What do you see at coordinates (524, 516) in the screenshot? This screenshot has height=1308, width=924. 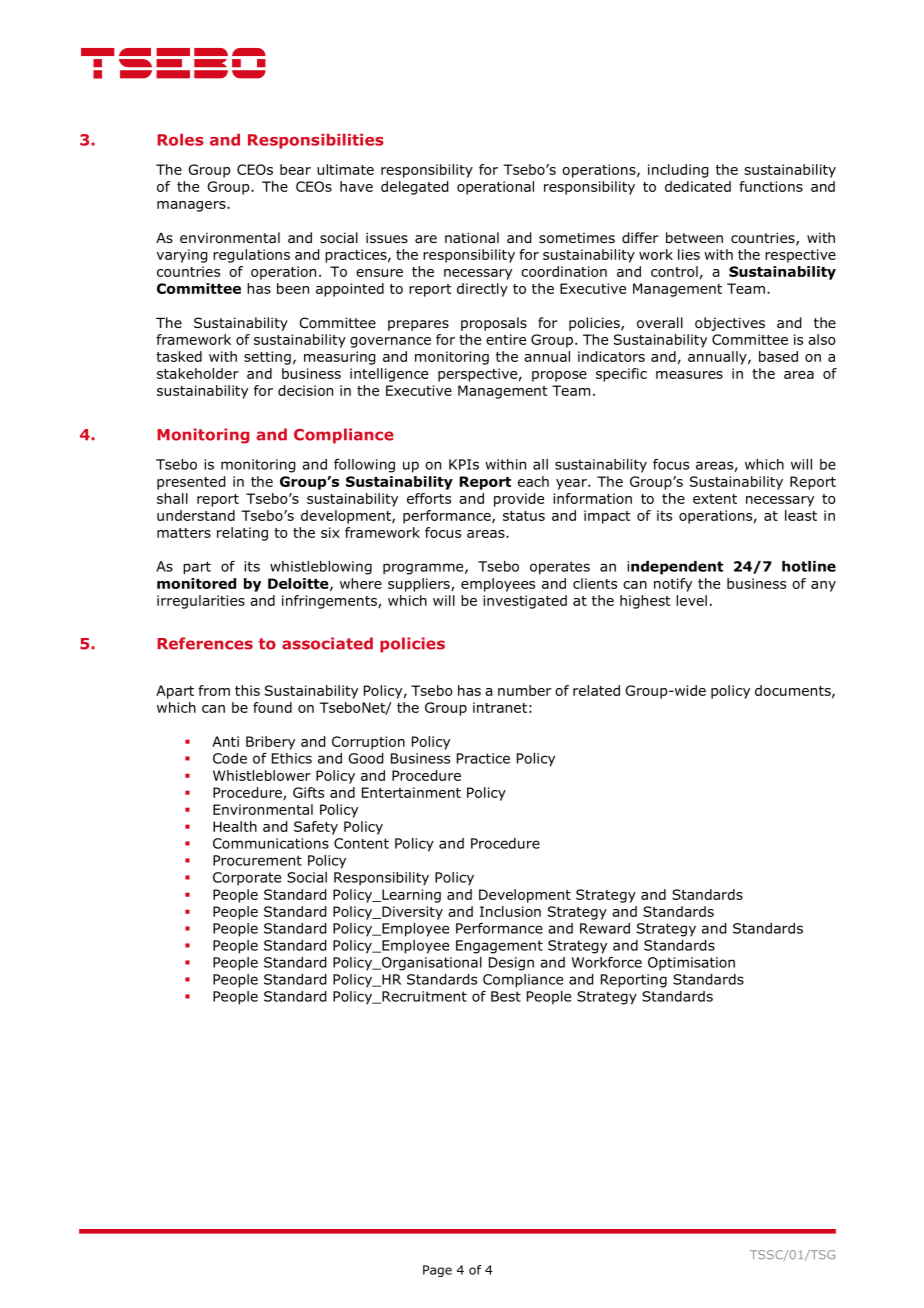 I see `status` at bounding box center [524, 516].
